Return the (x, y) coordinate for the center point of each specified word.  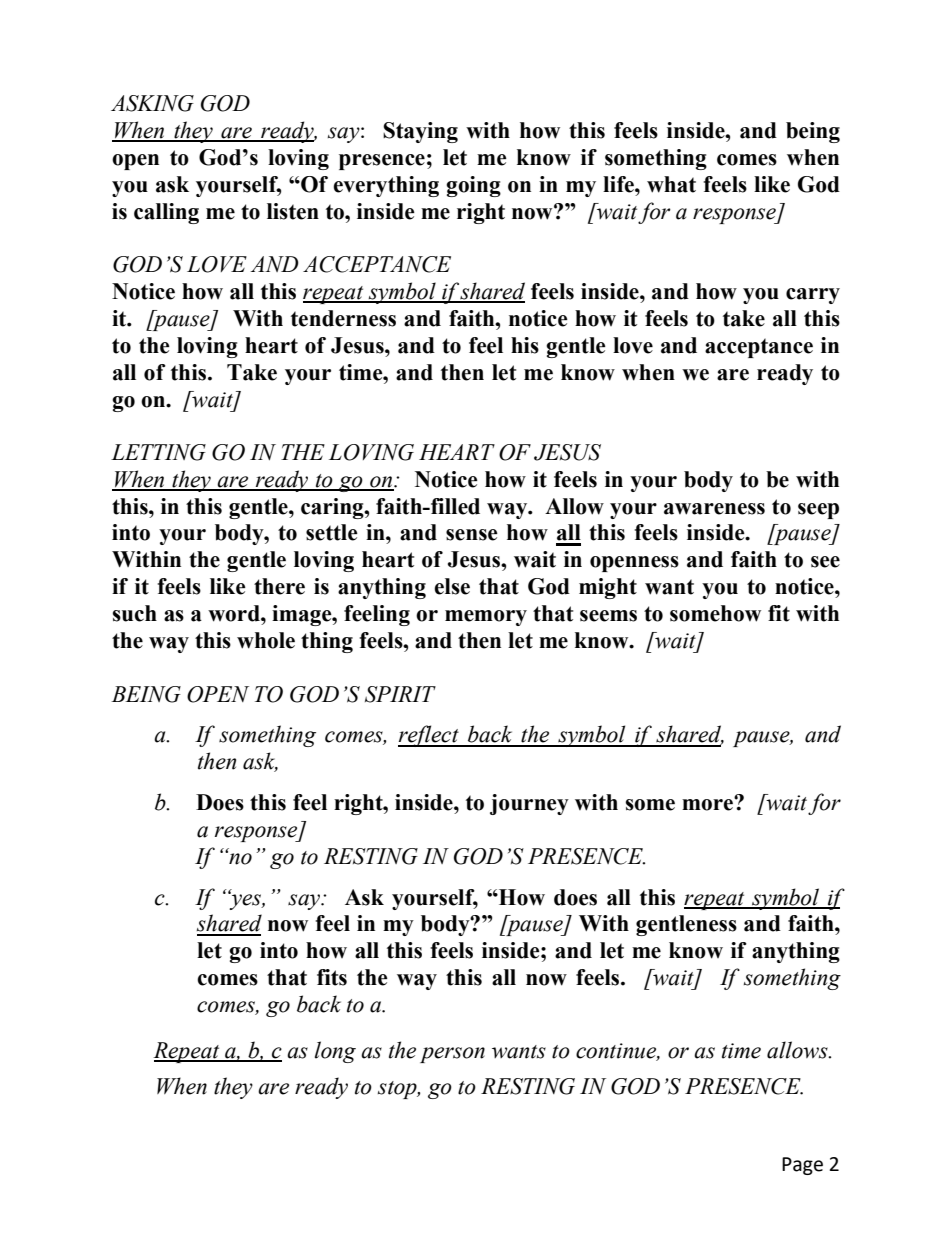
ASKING (152, 103)
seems (608, 616)
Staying (420, 132)
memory (486, 618)
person (452, 1055)
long (335, 1052)
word (235, 613)
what (671, 184)
